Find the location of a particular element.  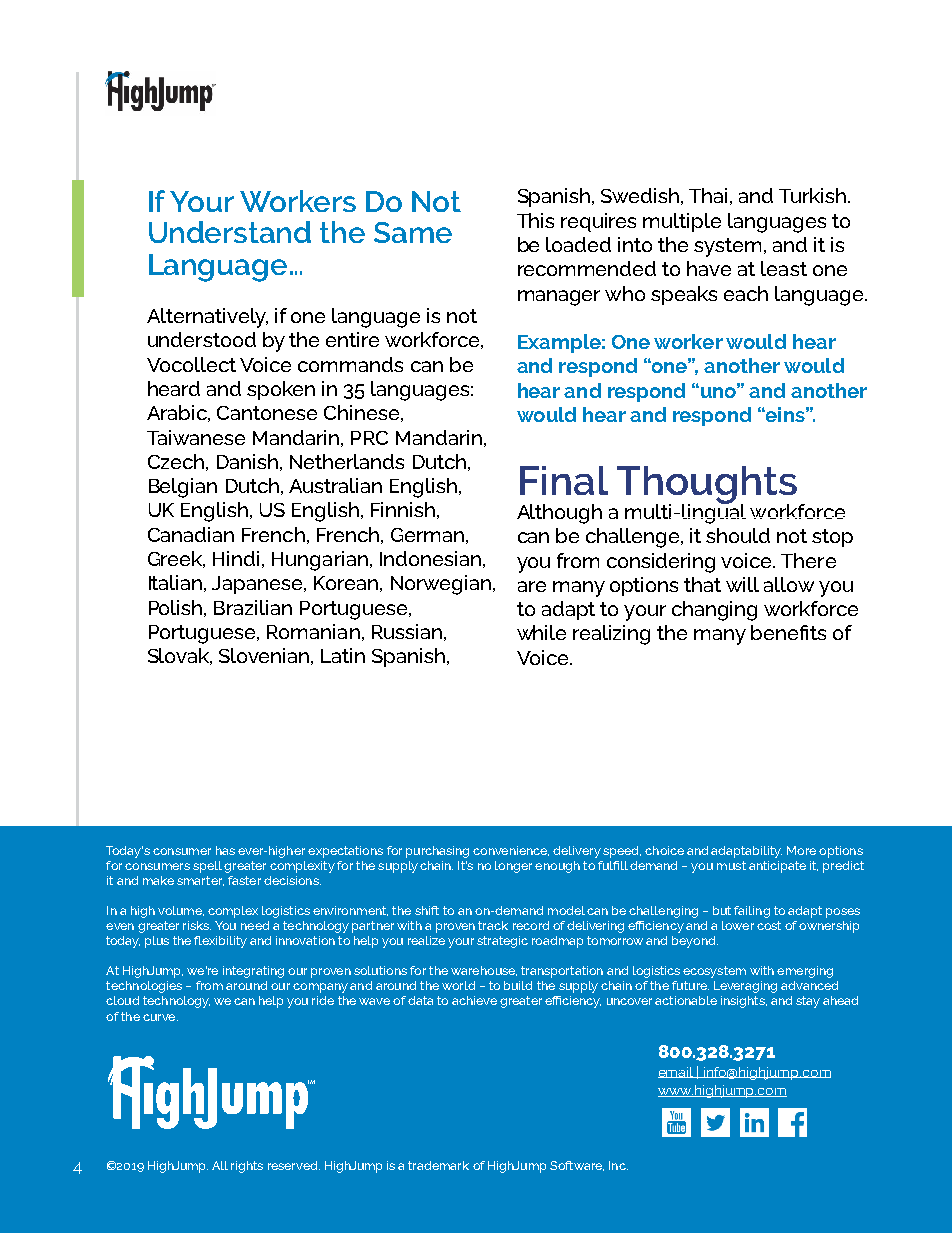

rights is located at coordinates (247, 1167).
